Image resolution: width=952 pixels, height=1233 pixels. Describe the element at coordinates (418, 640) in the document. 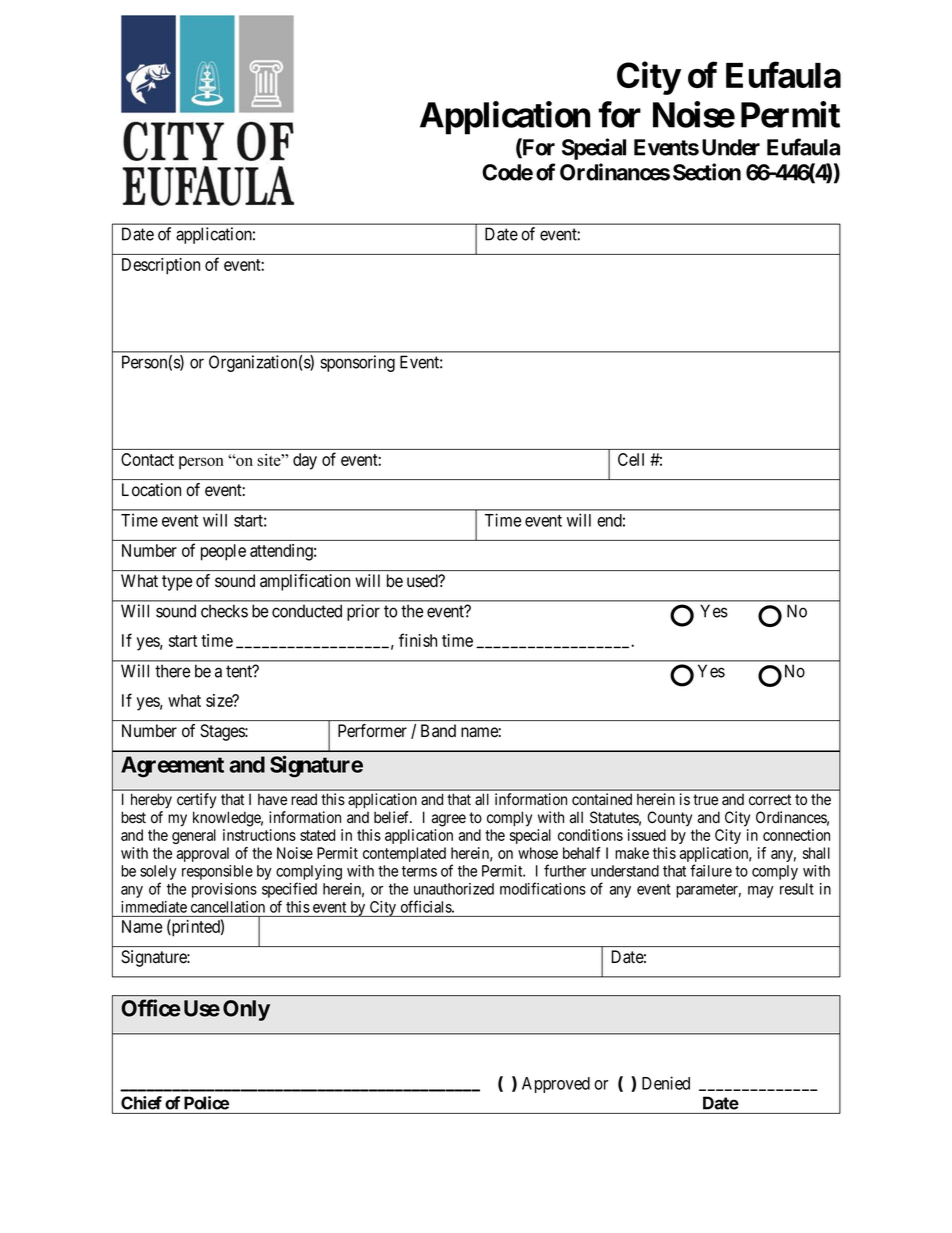

I see `finish` at that location.
